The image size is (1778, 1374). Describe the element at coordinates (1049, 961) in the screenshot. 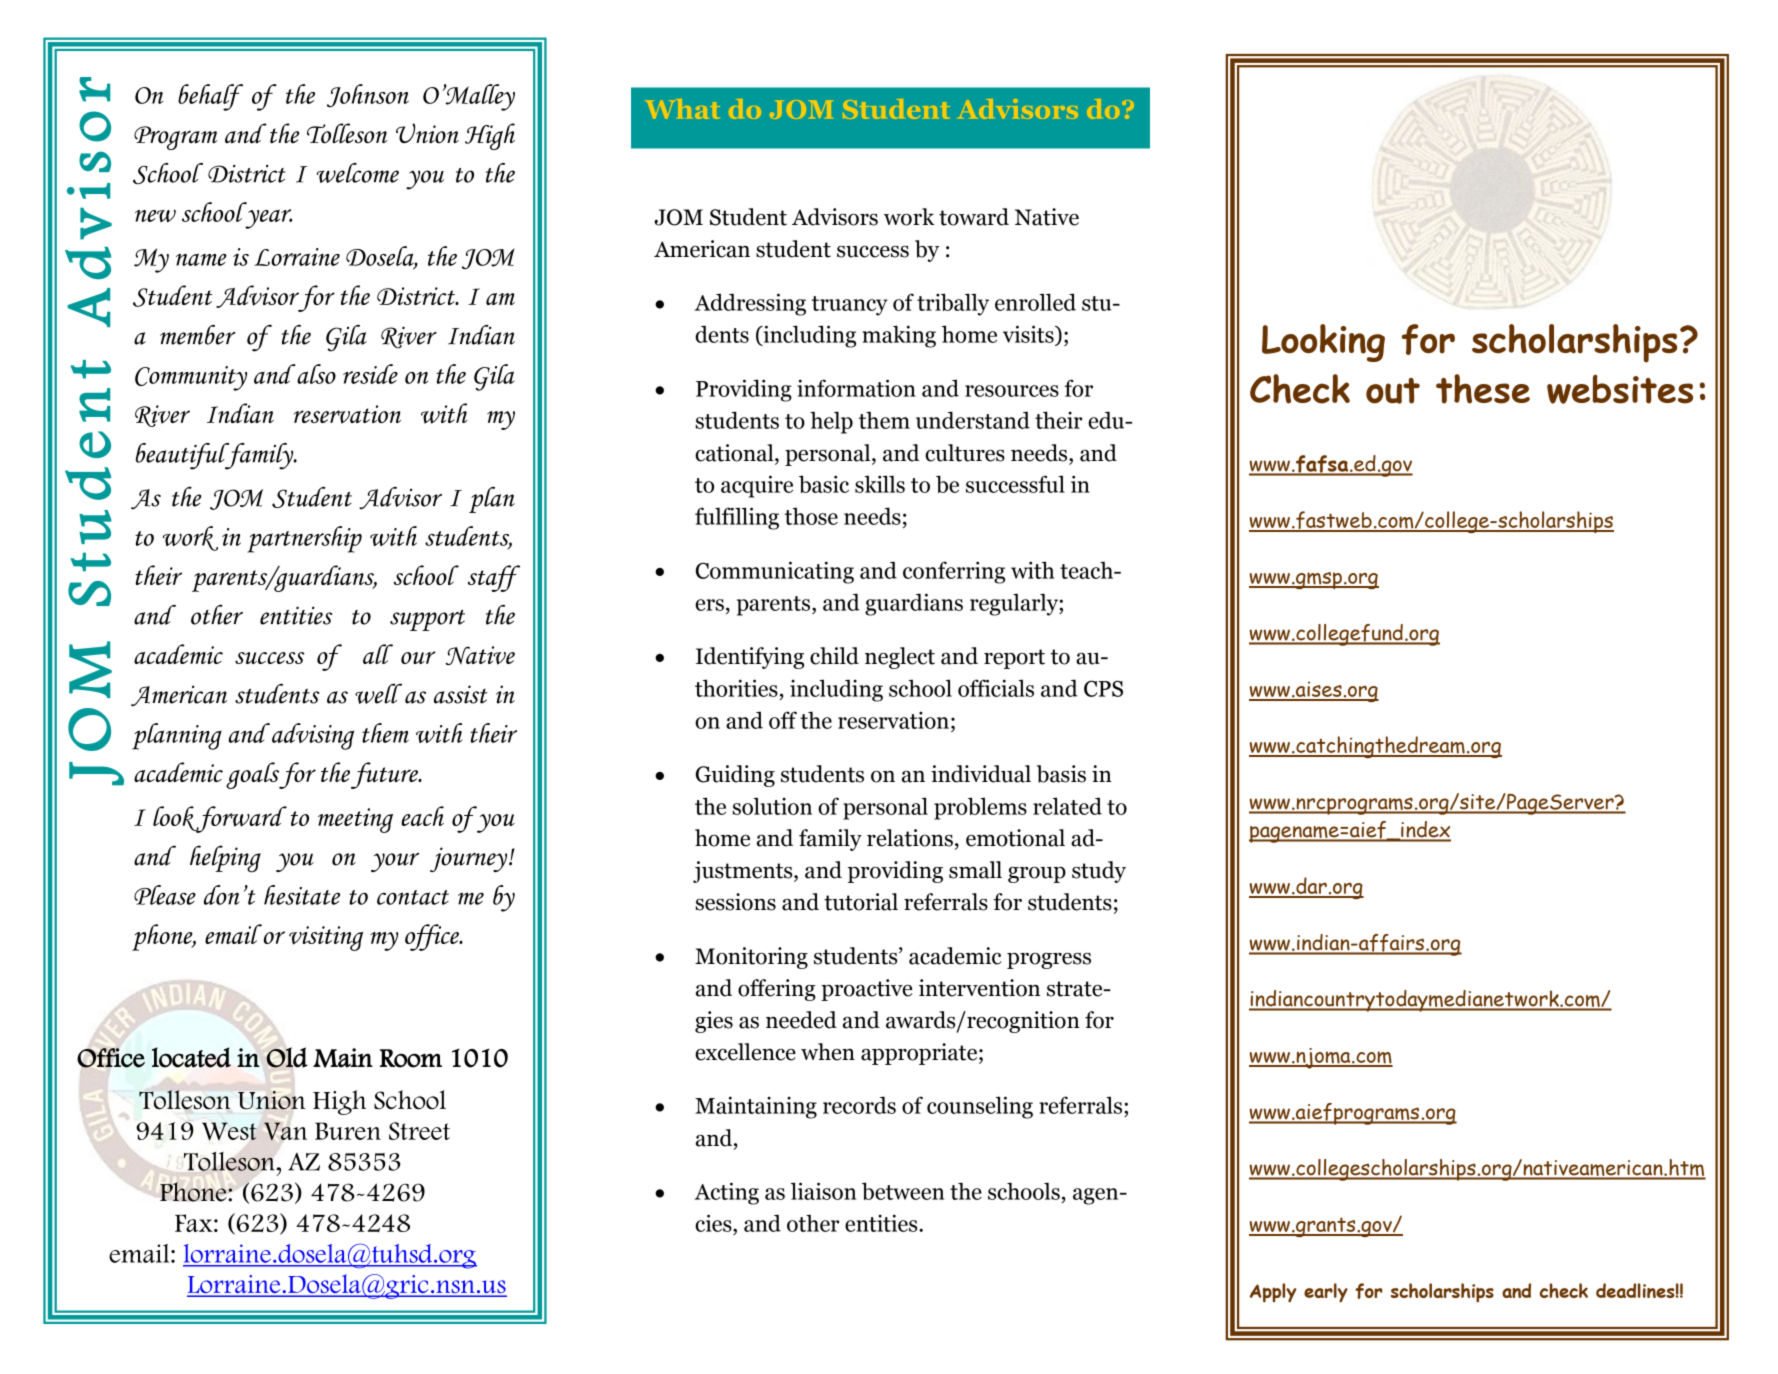

I see `progress` at that location.
